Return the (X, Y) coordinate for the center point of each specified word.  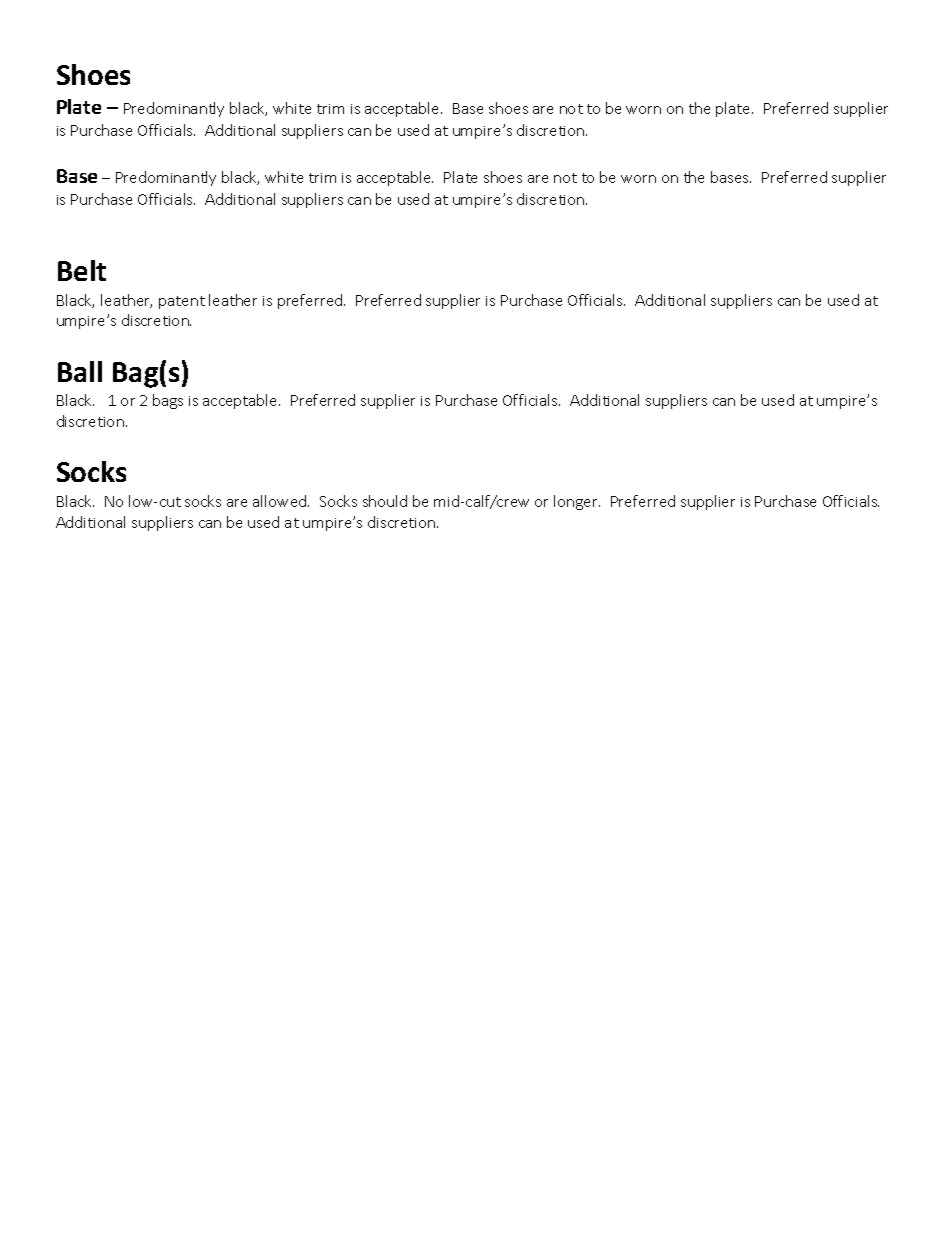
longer (577, 502)
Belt (82, 270)
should (385, 501)
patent (182, 302)
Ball (80, 371)
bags (168, 401)
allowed (281, 501)
